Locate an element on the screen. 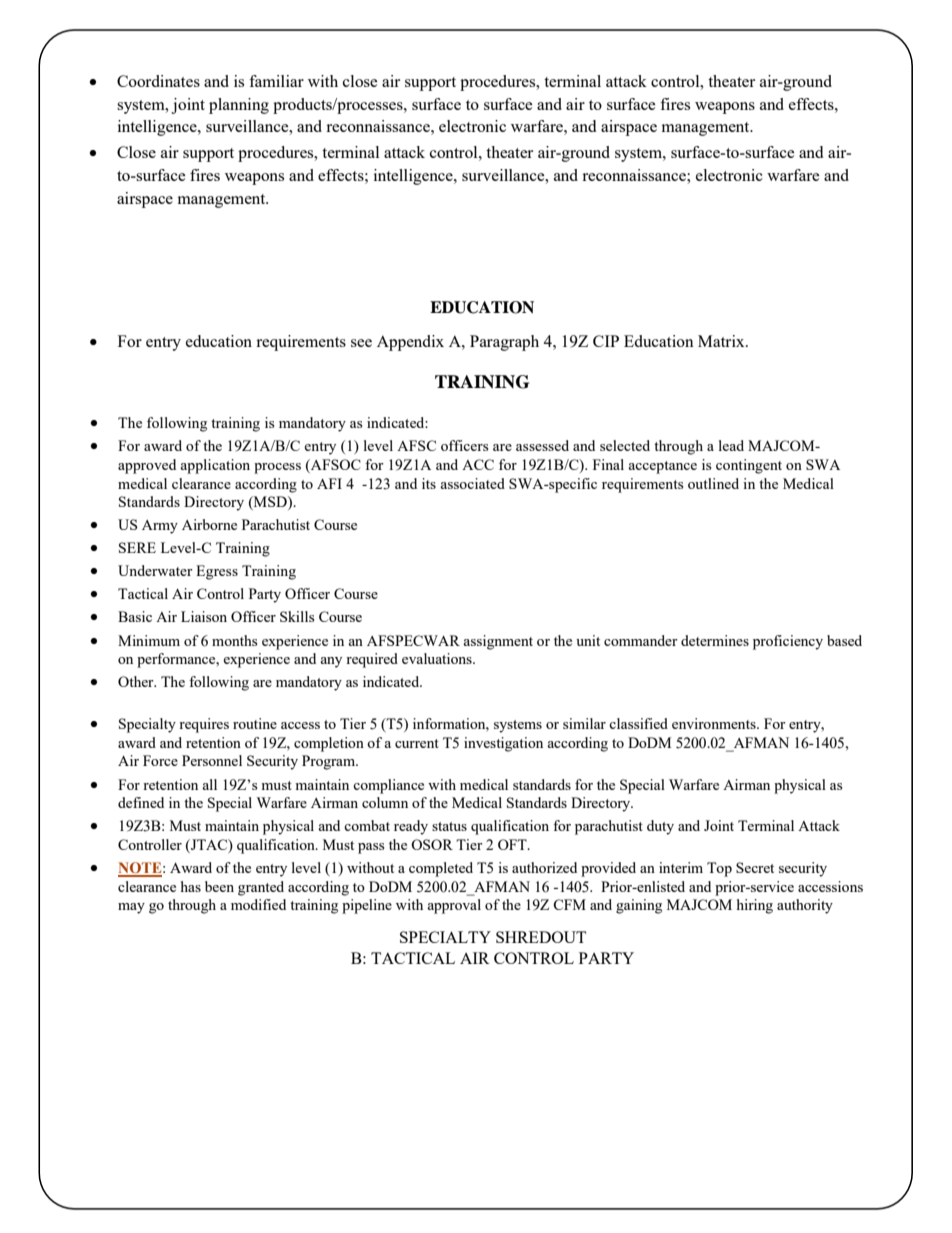  requires is located at coordinates (204, 725).
